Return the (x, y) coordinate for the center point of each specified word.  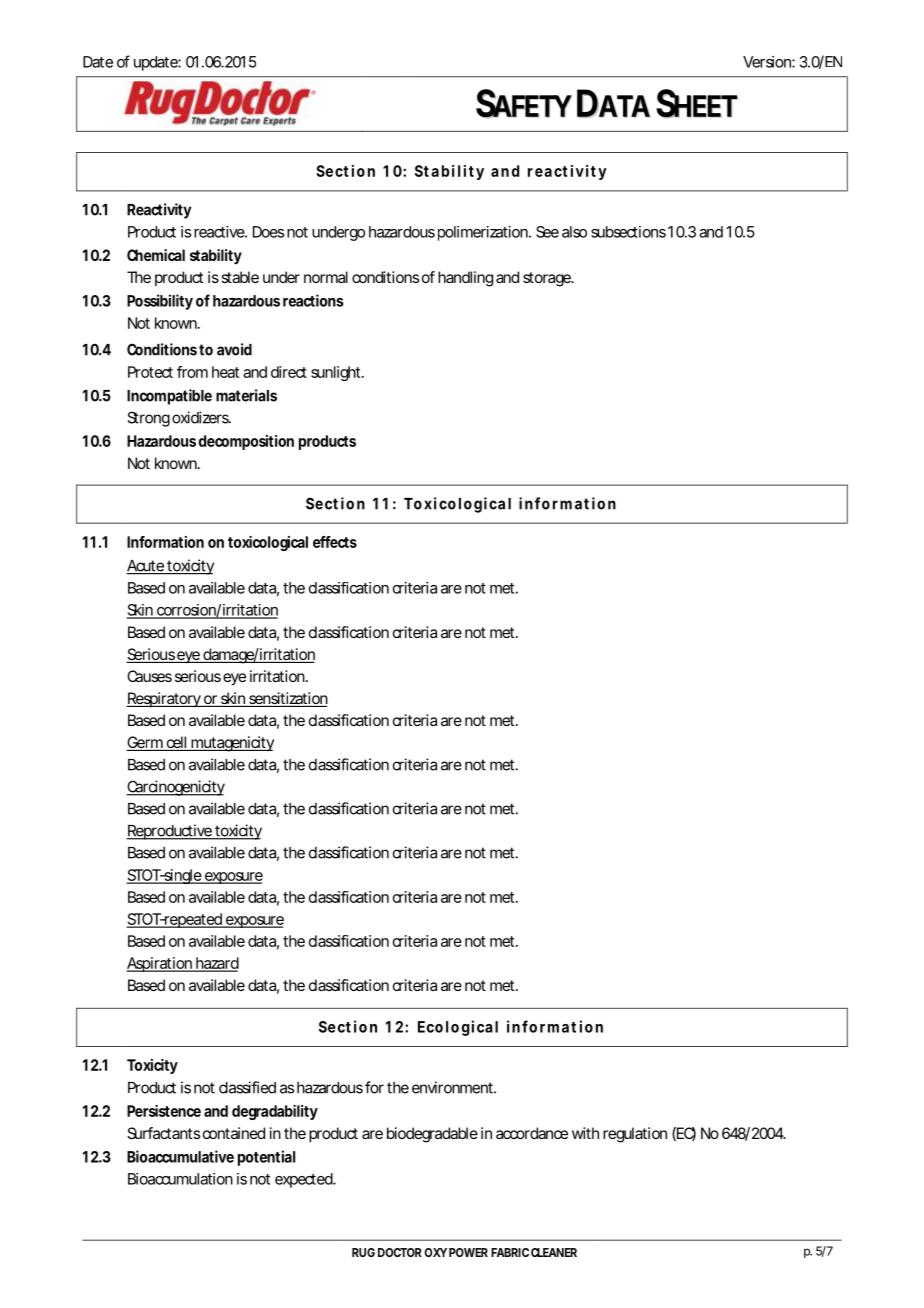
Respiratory (164, 700)
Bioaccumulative (180, 1156)
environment (454, 1087)
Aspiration (159, 964)
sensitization (287, 699)
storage (547, 279)
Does (268, 232)
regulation (635, 1135)
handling (465, 279)
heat (225, 372)
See (547, 232)
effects (335, 542)
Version (768, 62)
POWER (468, 1252)
